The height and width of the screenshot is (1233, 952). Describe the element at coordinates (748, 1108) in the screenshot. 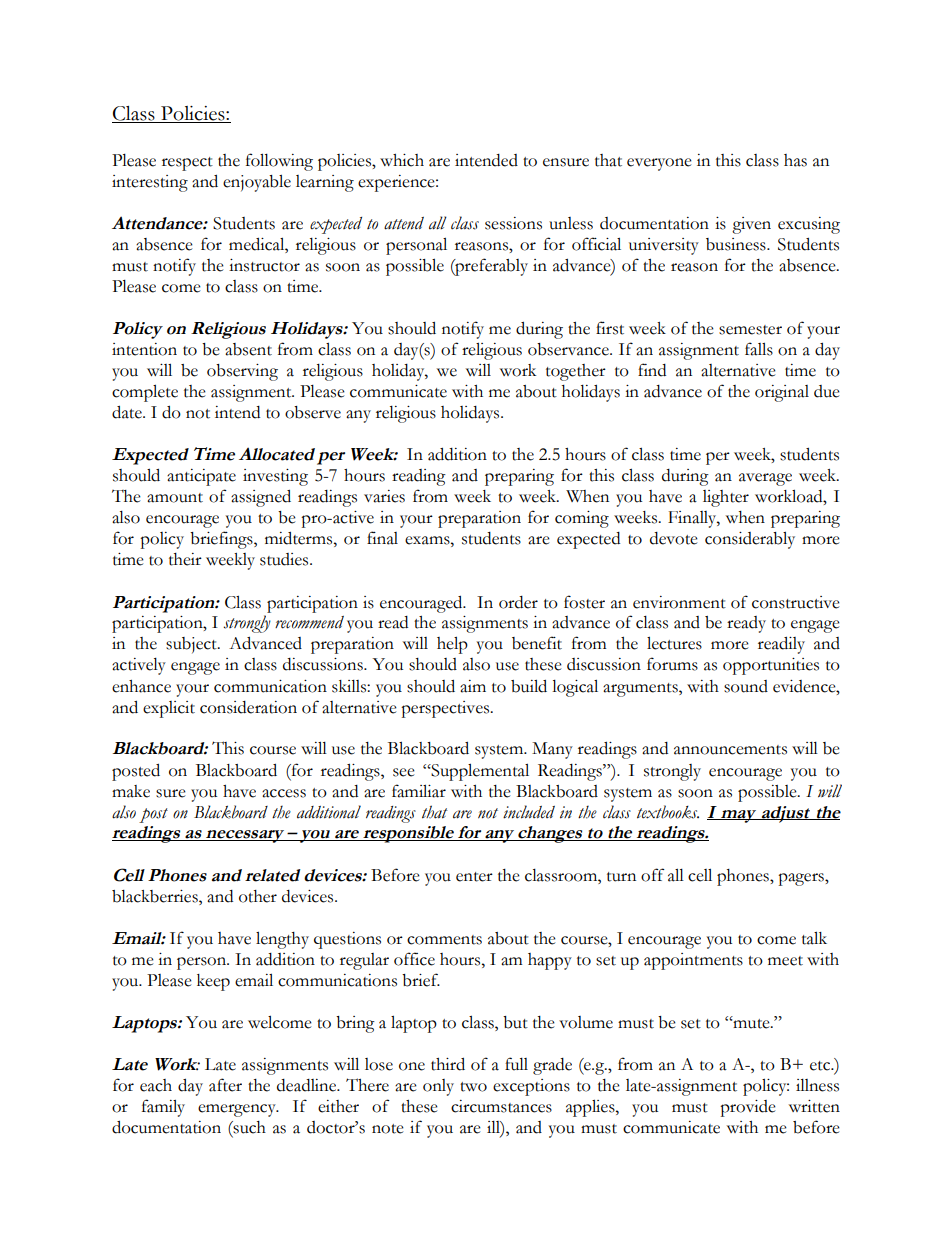

I see `provide` at that location.
